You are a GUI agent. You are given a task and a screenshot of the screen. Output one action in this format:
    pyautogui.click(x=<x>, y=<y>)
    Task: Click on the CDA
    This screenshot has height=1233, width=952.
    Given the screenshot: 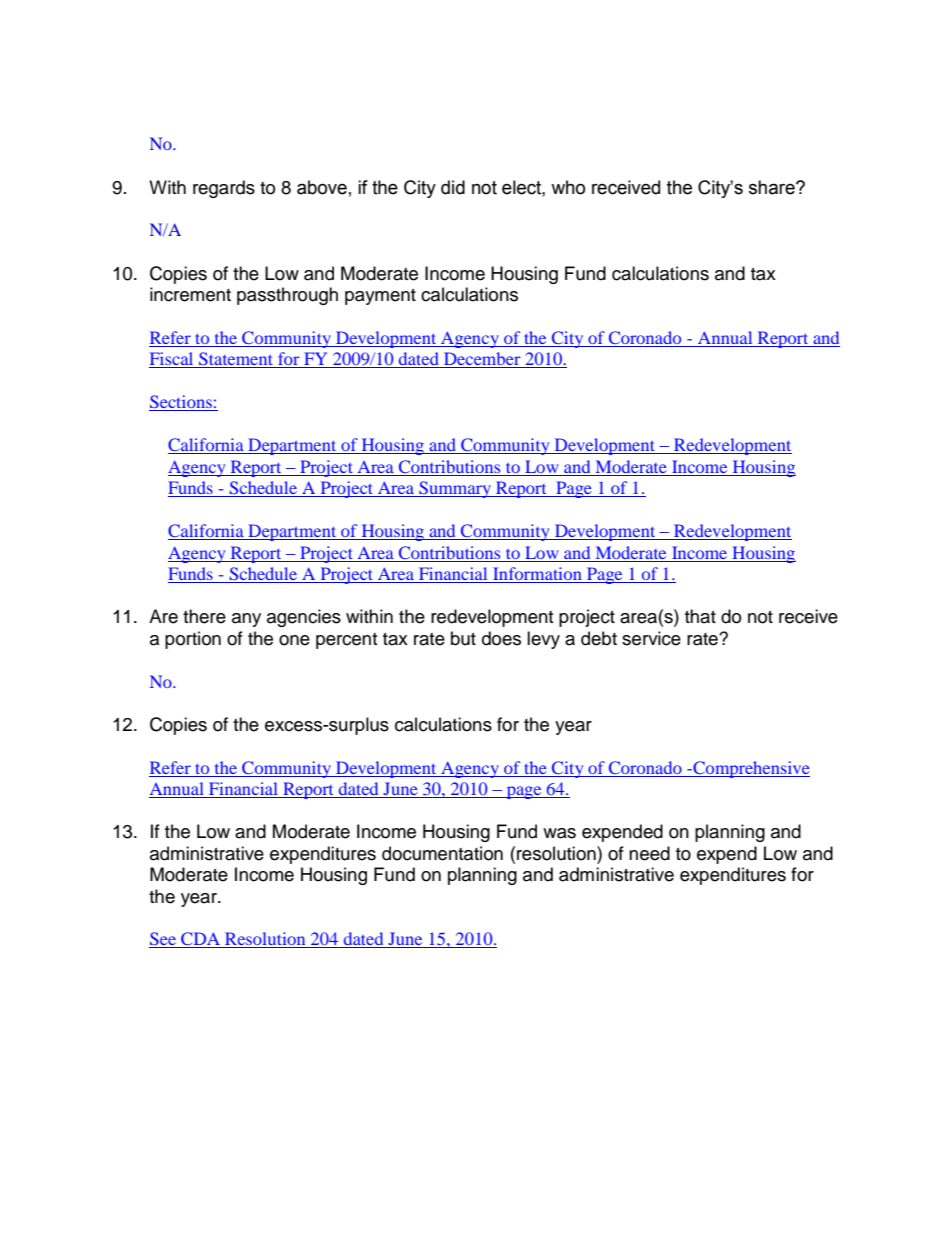 What is the action you would take?
    pyautogui.click(x=201, y=940)
